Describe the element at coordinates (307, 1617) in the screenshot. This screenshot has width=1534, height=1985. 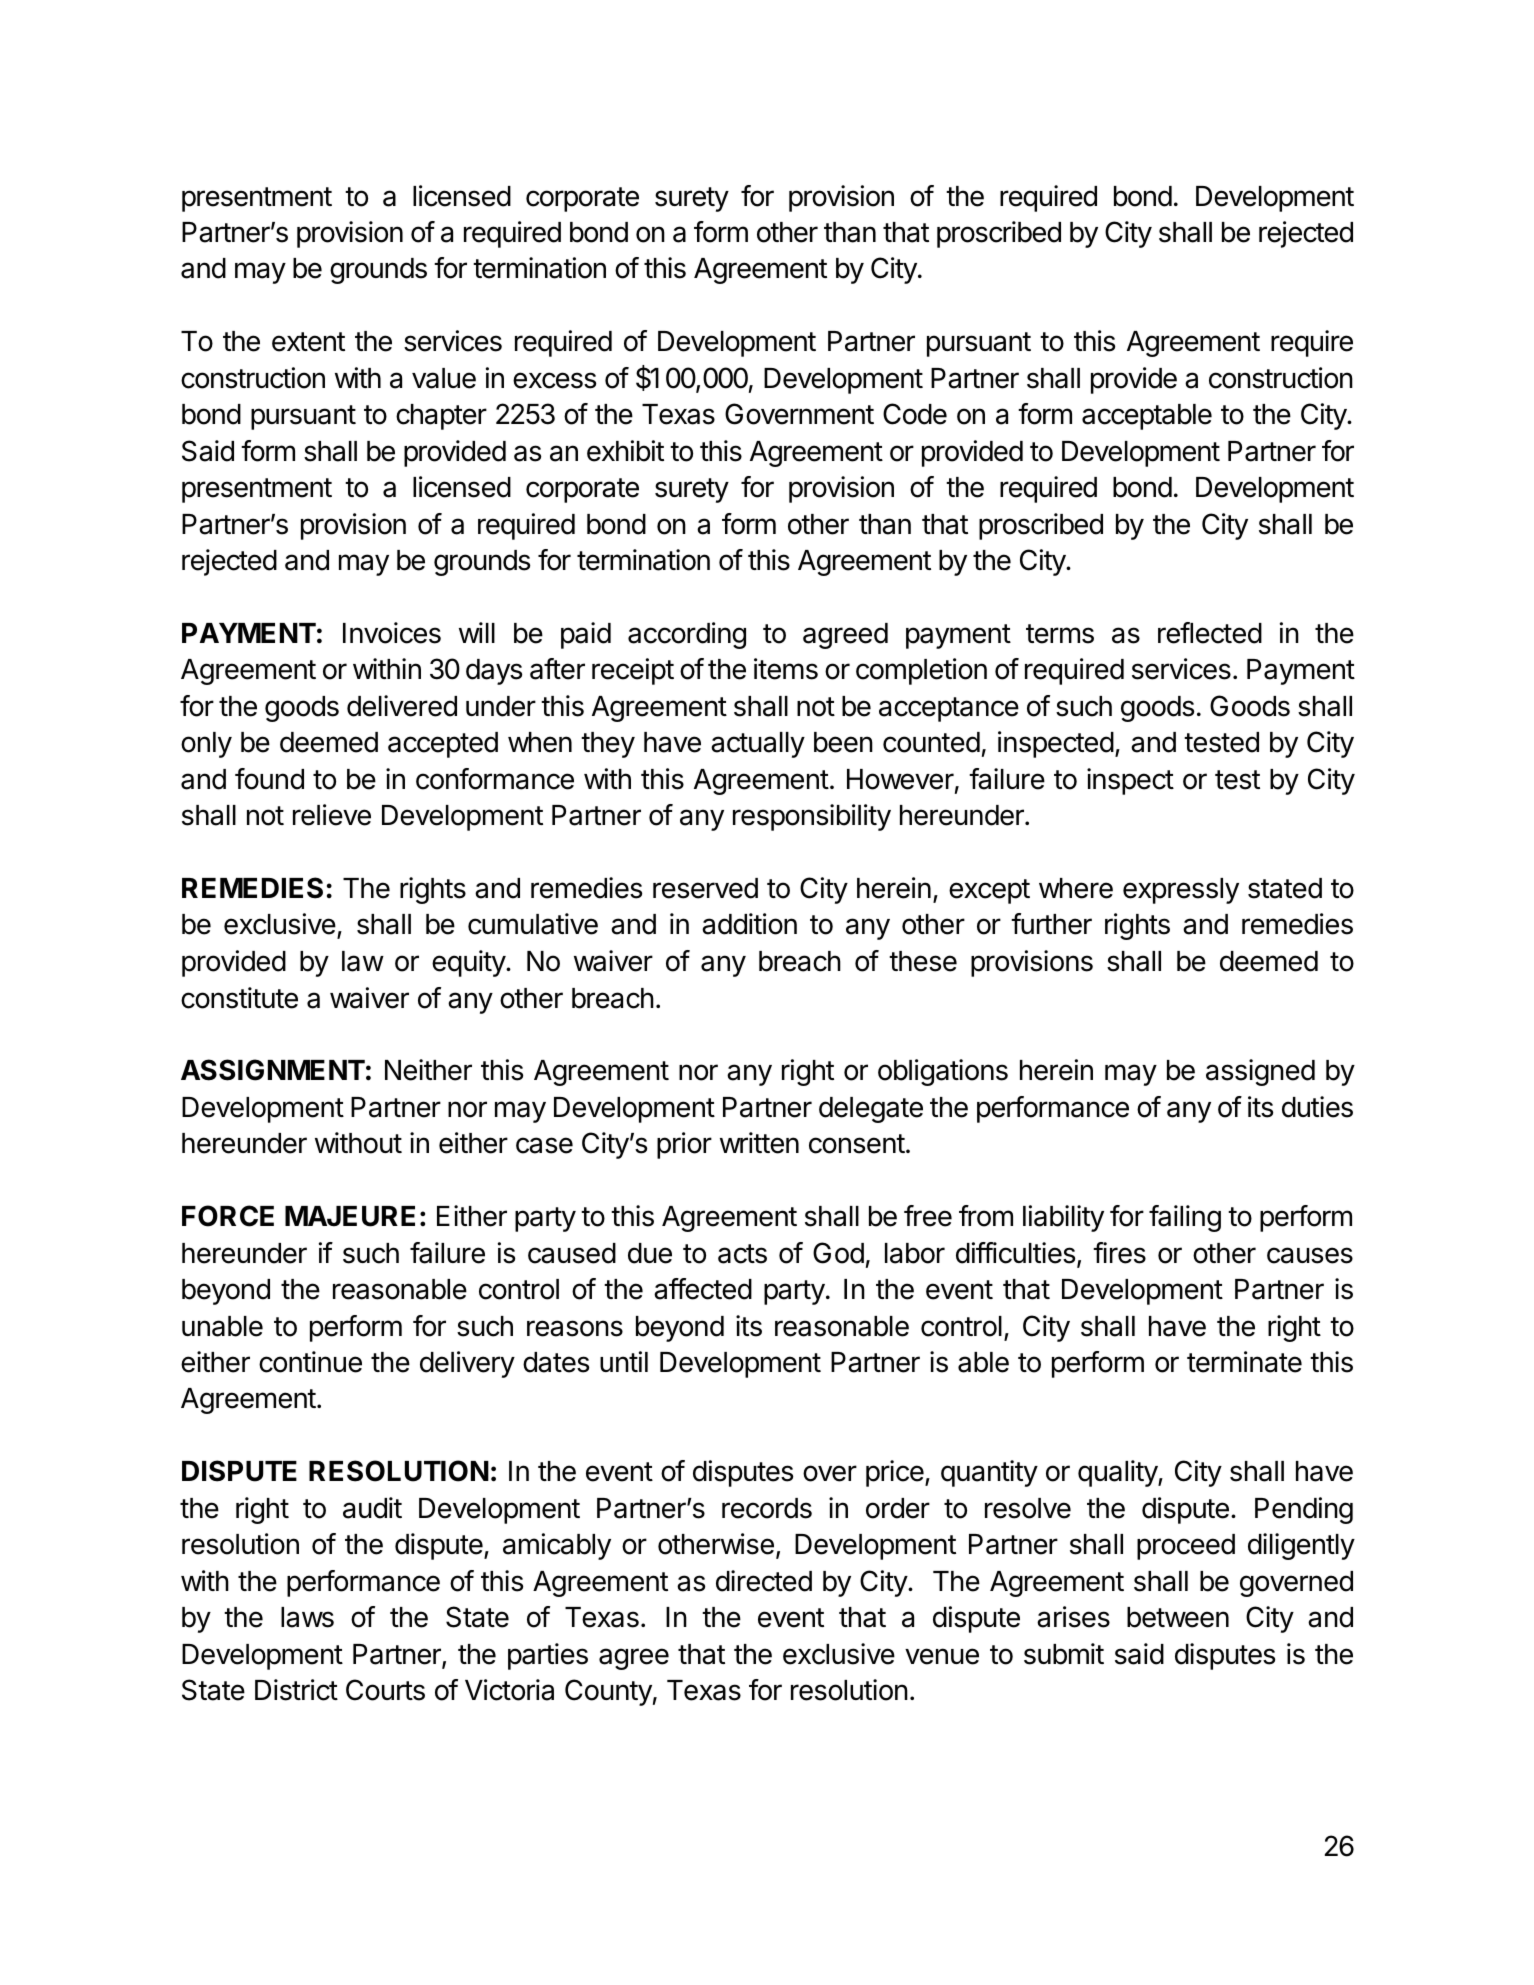
I see `laws` at that location.
